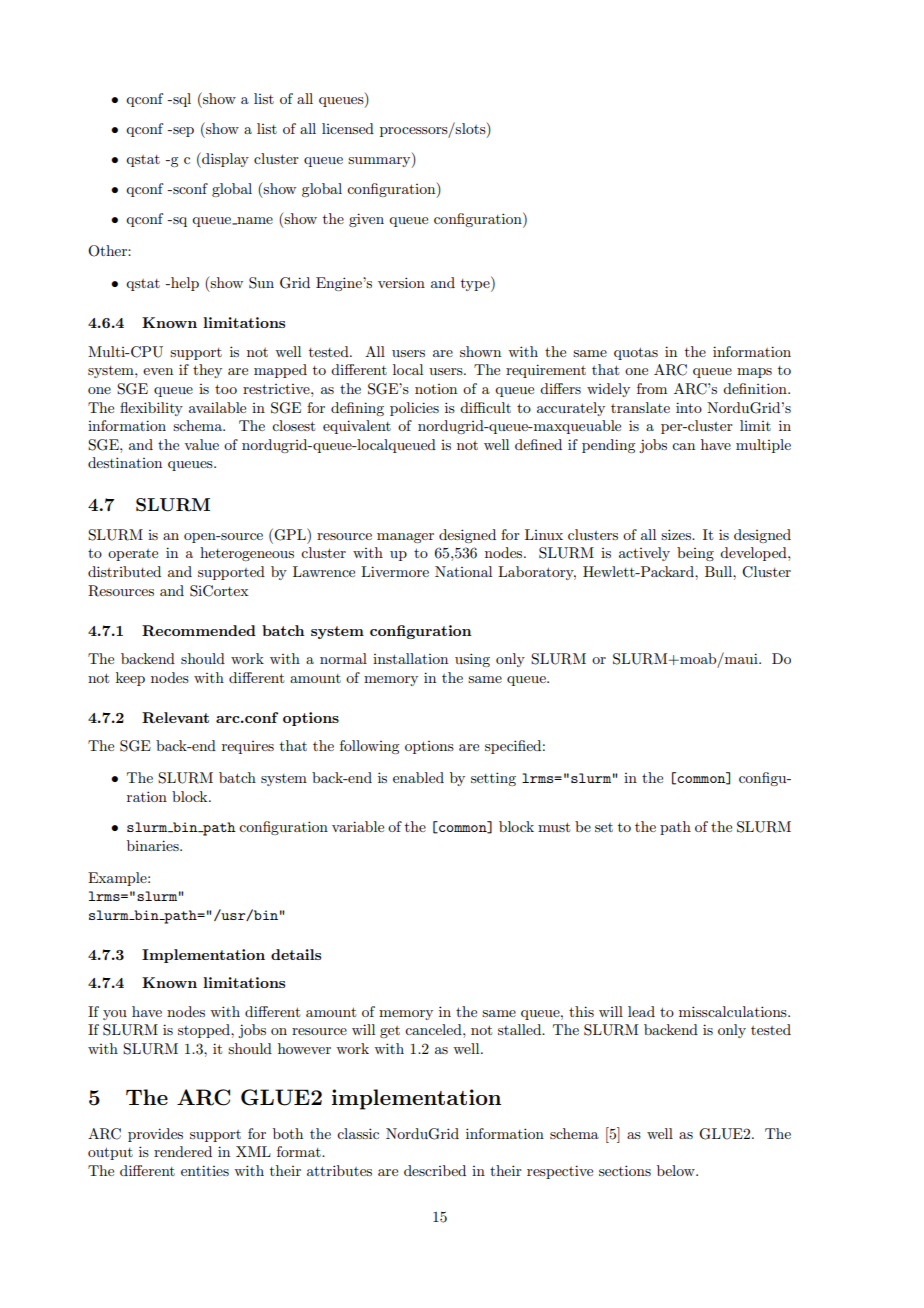  Describe the element at coordinates (636, 353) in the image. I see `quotas` at that location.
